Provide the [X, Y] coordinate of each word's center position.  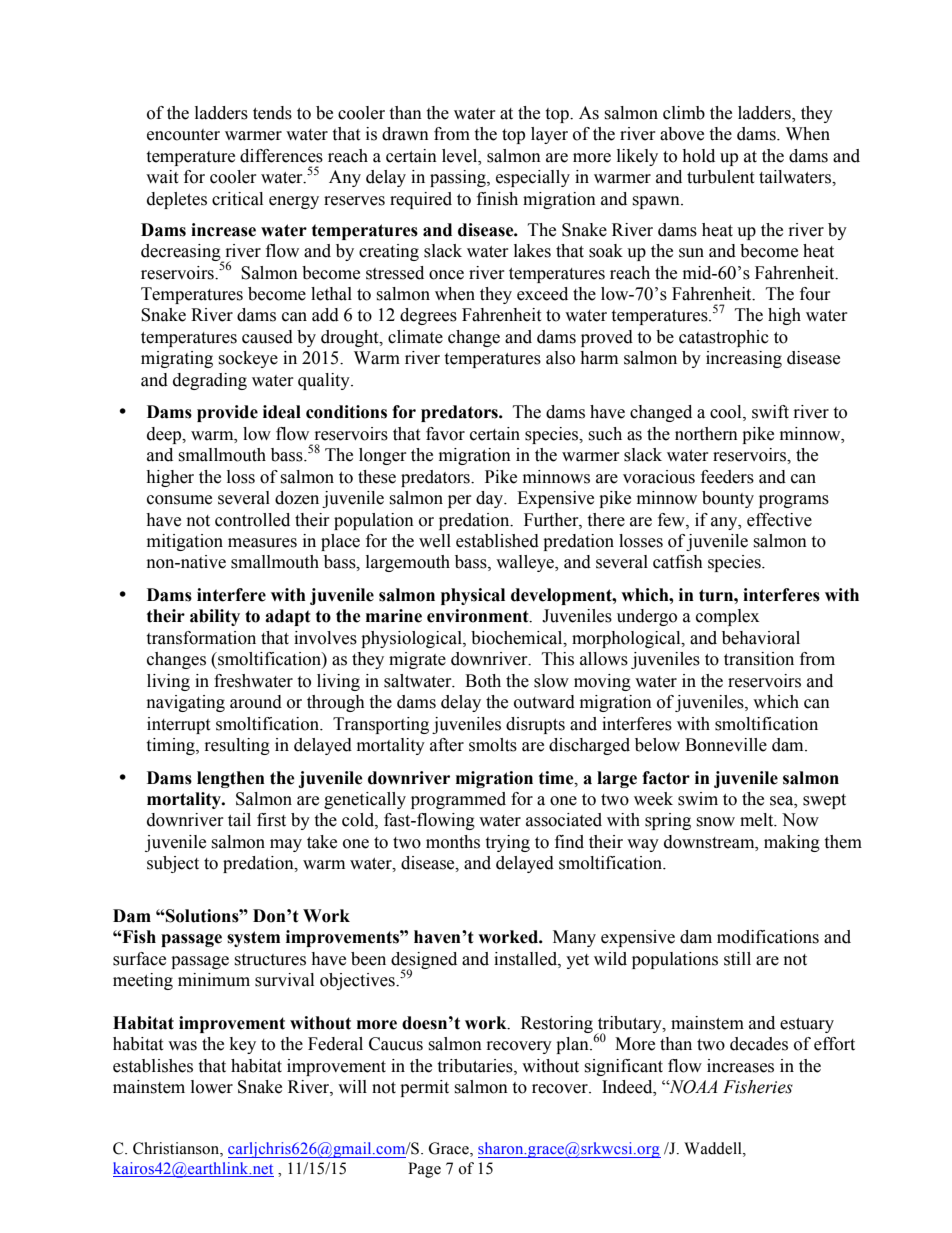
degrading [210, 381]
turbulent [720, 177]
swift [770, 412]
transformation [201, 638]
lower [212, 1087]
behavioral [761, 638]
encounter [183, 135]
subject [173, 864]
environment [479, 616]
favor [445, 434]
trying [507, 843]
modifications [768, 937]
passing [459, 178]
